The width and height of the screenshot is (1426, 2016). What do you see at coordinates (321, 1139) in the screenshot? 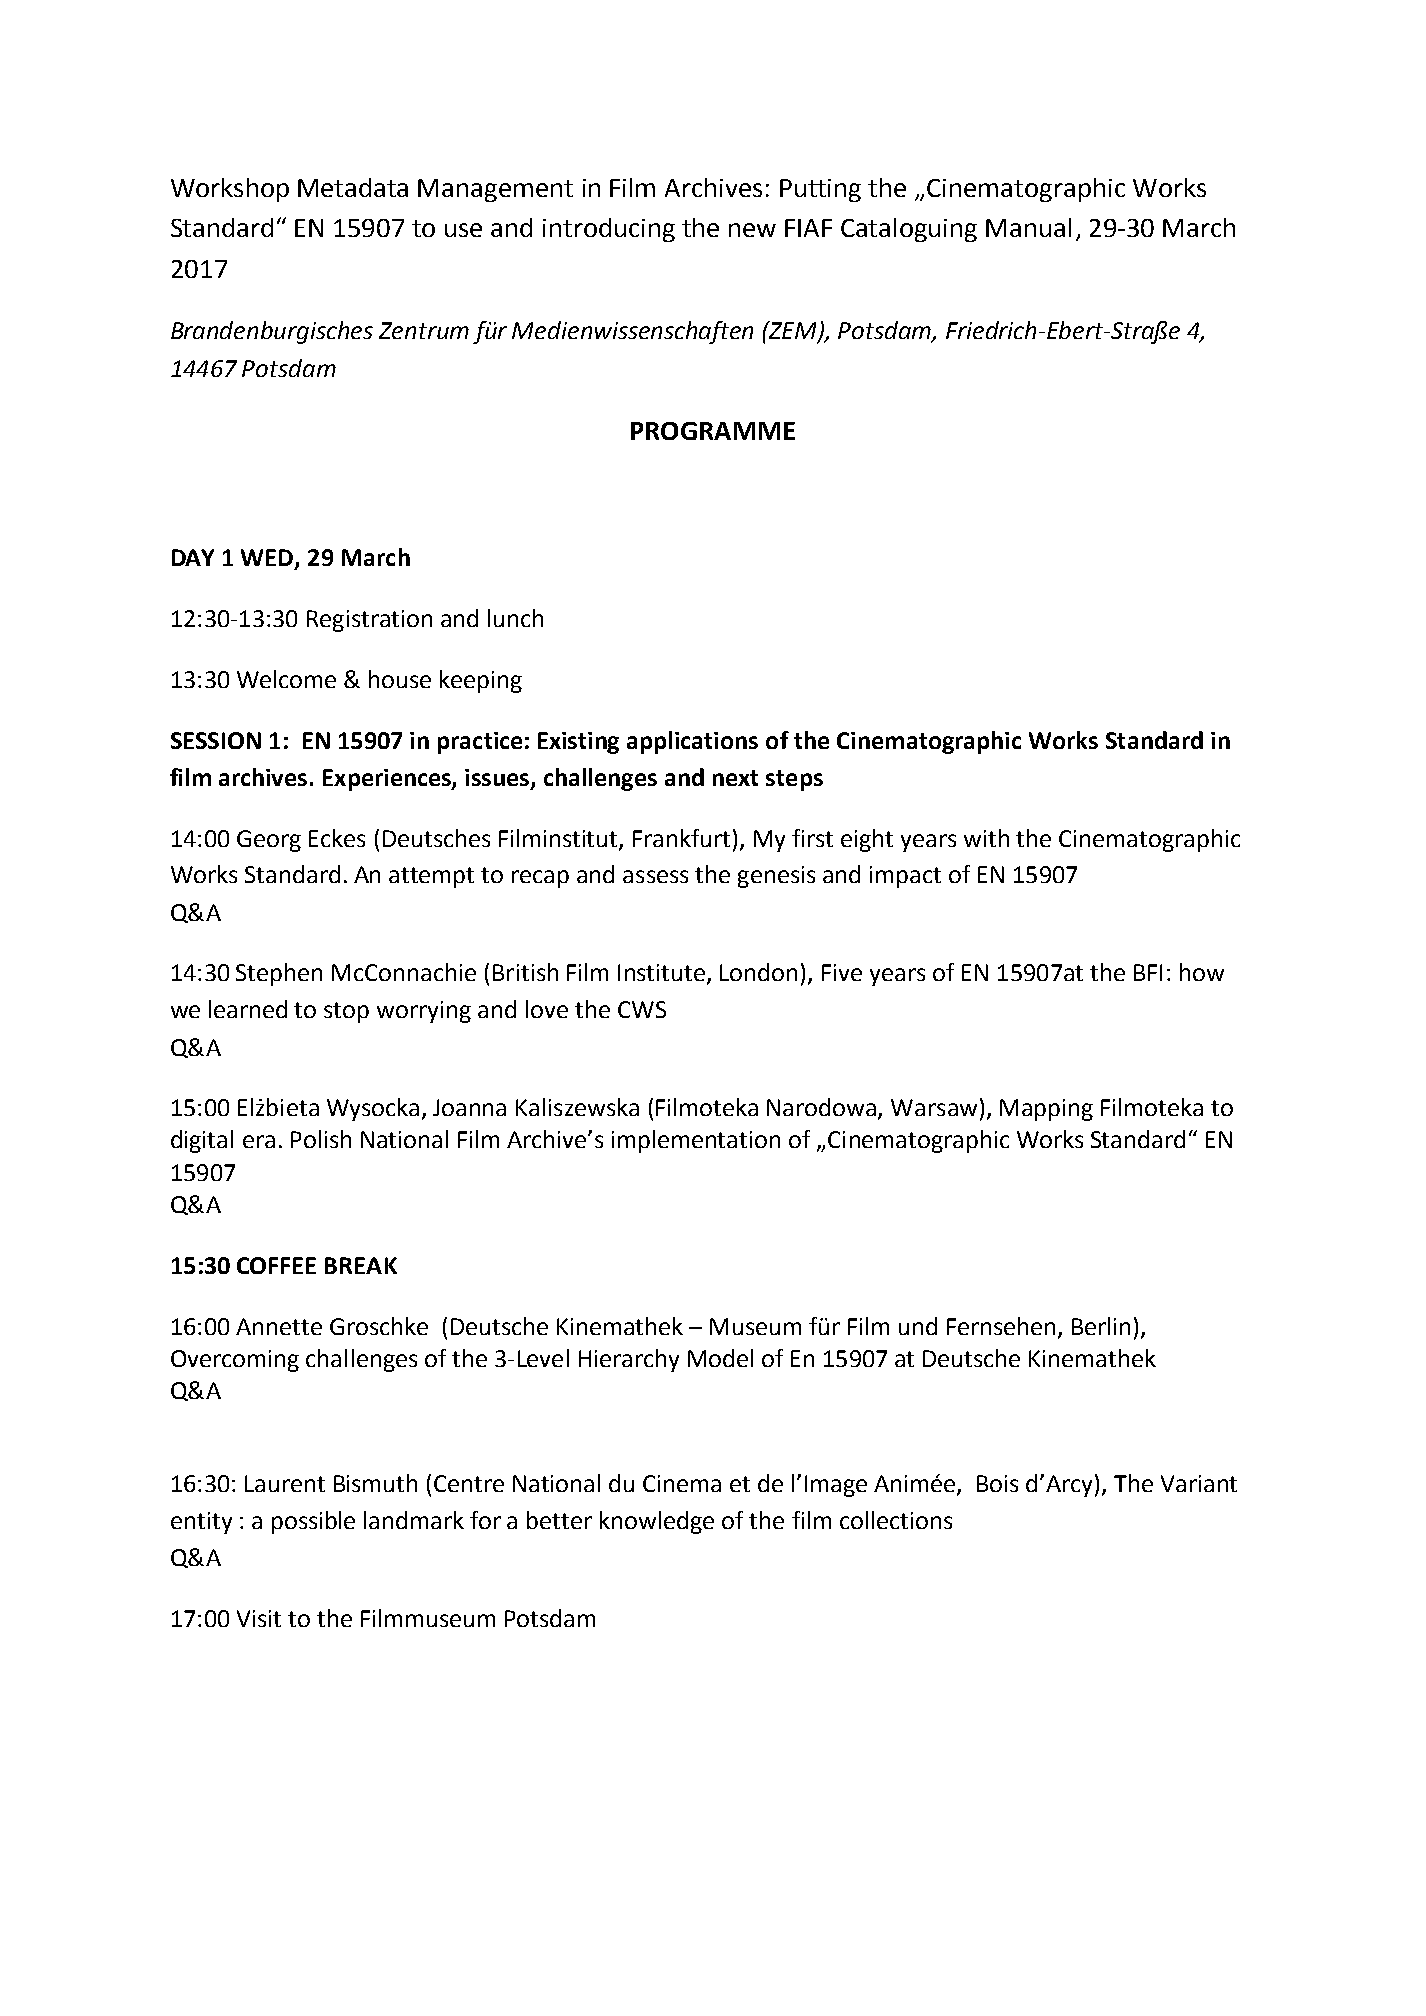
I see `Polish` at bounding box center [321, 1139].
